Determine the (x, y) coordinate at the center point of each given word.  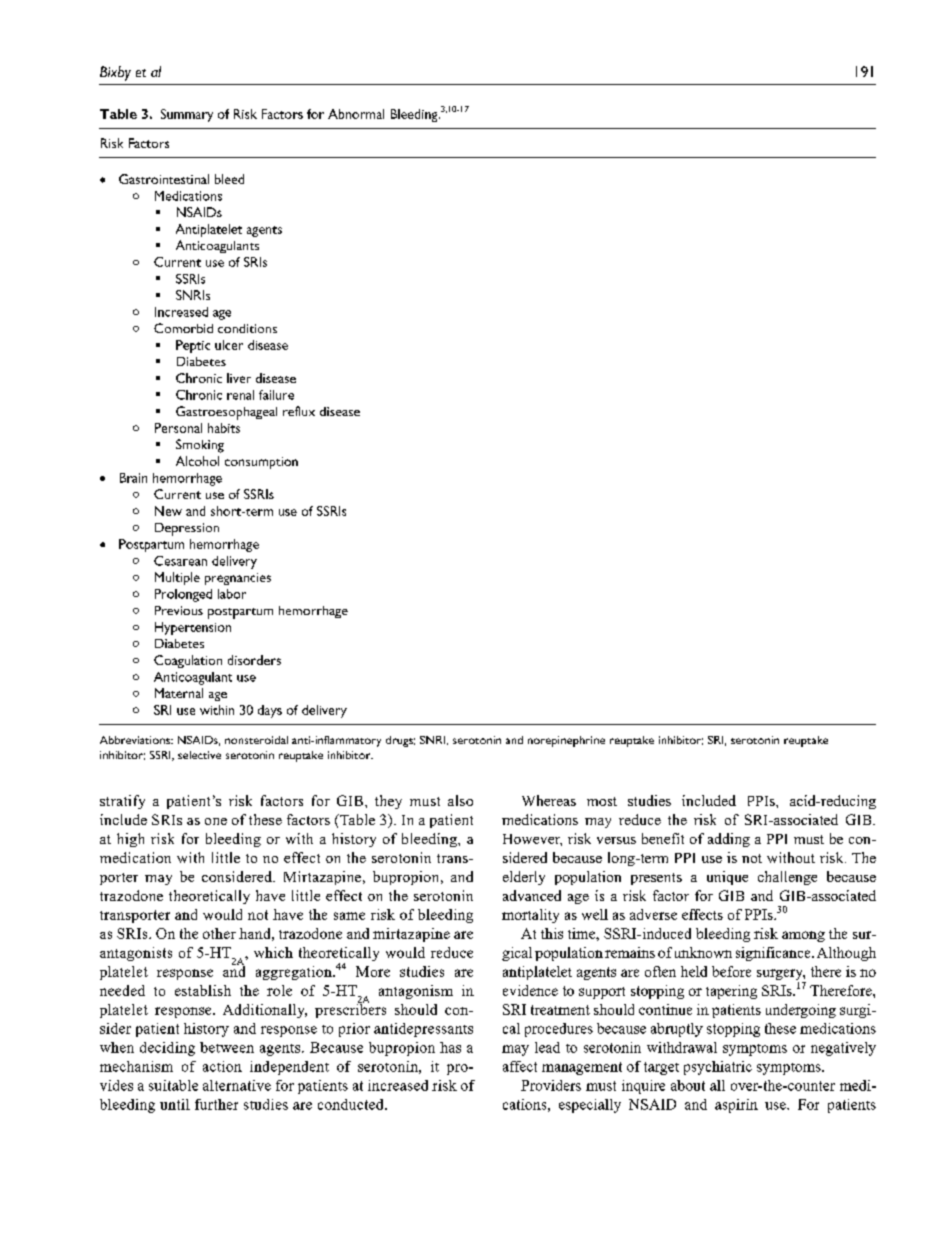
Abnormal (356, 114)
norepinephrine (566, 741)
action (222, 1066)
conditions (247, 328)
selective (199, 755)
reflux (299, 411)
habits (224, 428)
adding (729, 840)
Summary (187, 115)
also (460, 800)
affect (520, 1066)
